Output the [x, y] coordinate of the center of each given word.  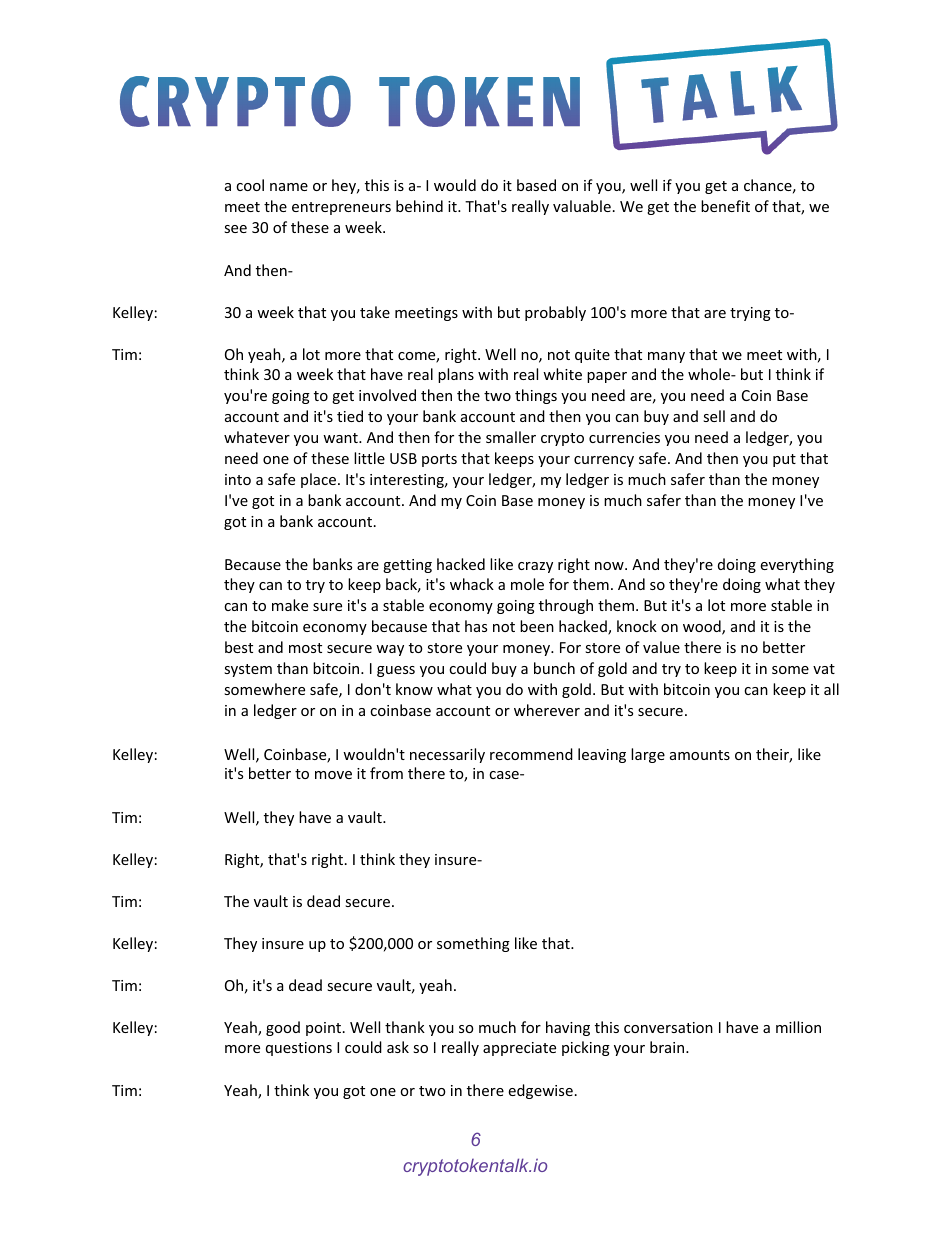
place [320, 480]
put [784, 460]
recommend [531, 754]
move [333, 775]
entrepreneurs [341, 208]
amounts [700, 755]
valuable [582, 206]
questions [299, 1049]
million [798, 1027]
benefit [725, 206]
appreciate [519, 1049]
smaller [511, 437]
